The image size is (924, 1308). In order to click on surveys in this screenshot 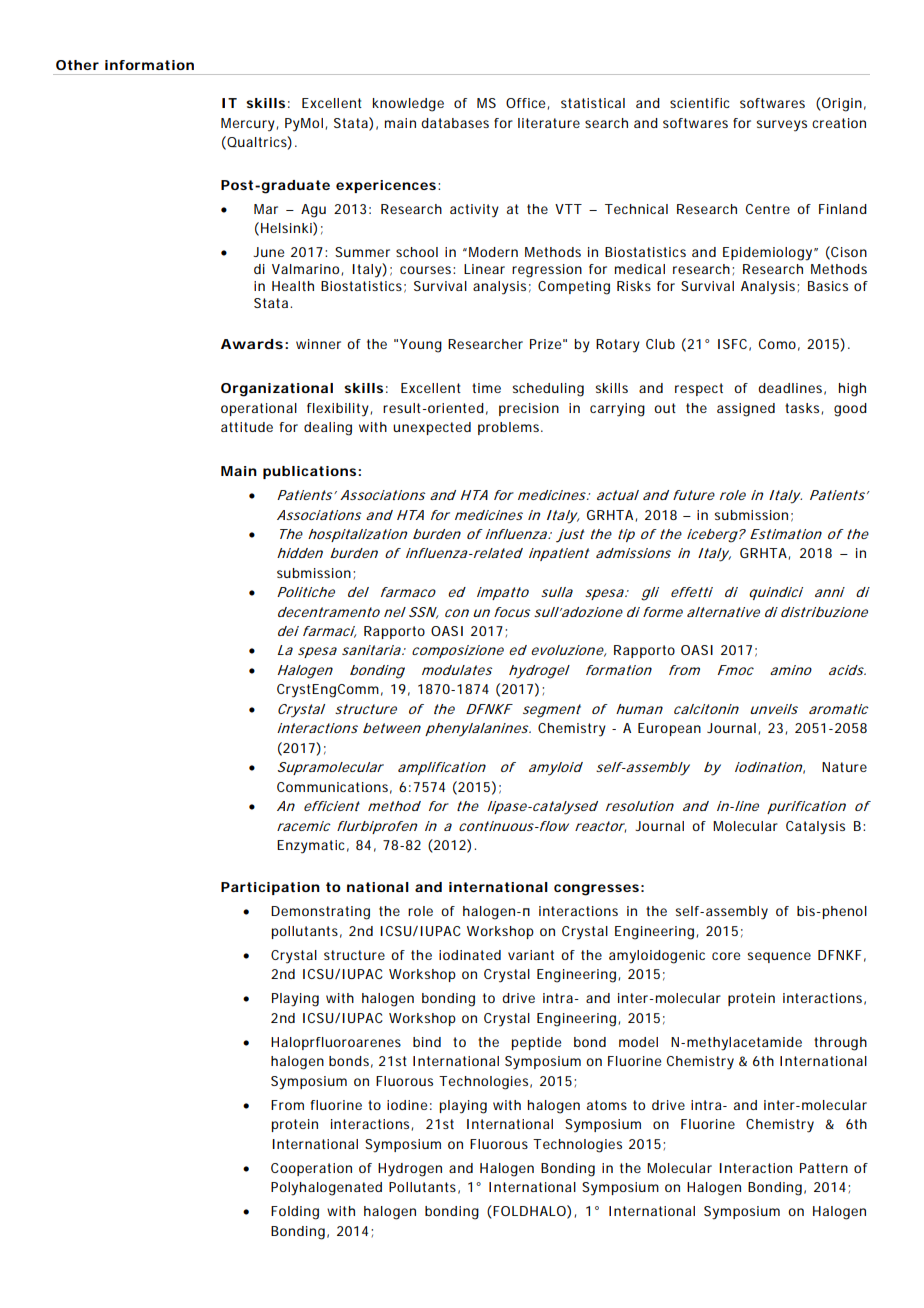, I will do `click(781, 126)`.
